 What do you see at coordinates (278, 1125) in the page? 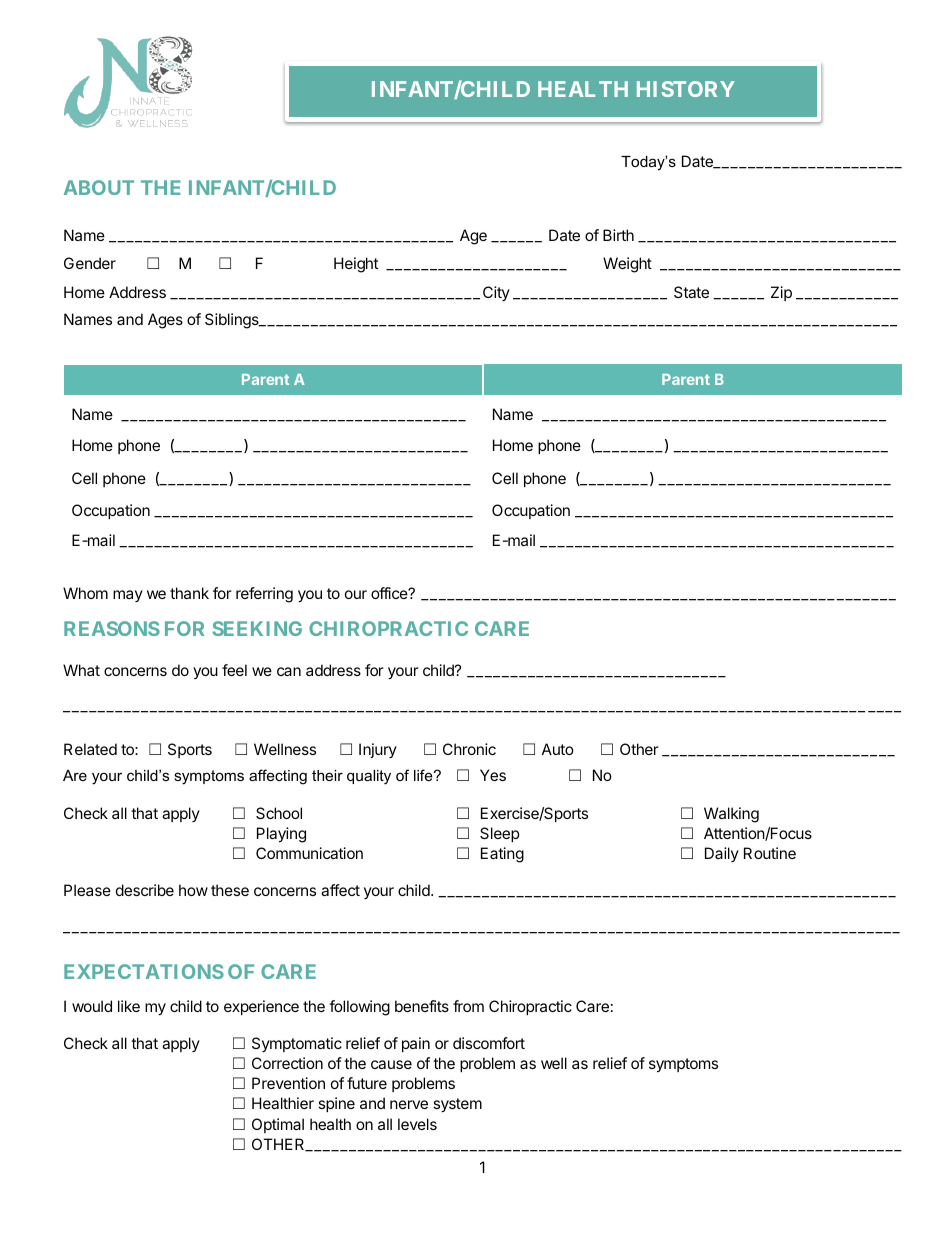
I see `Optimal` at bounding box center [278, 1125].
